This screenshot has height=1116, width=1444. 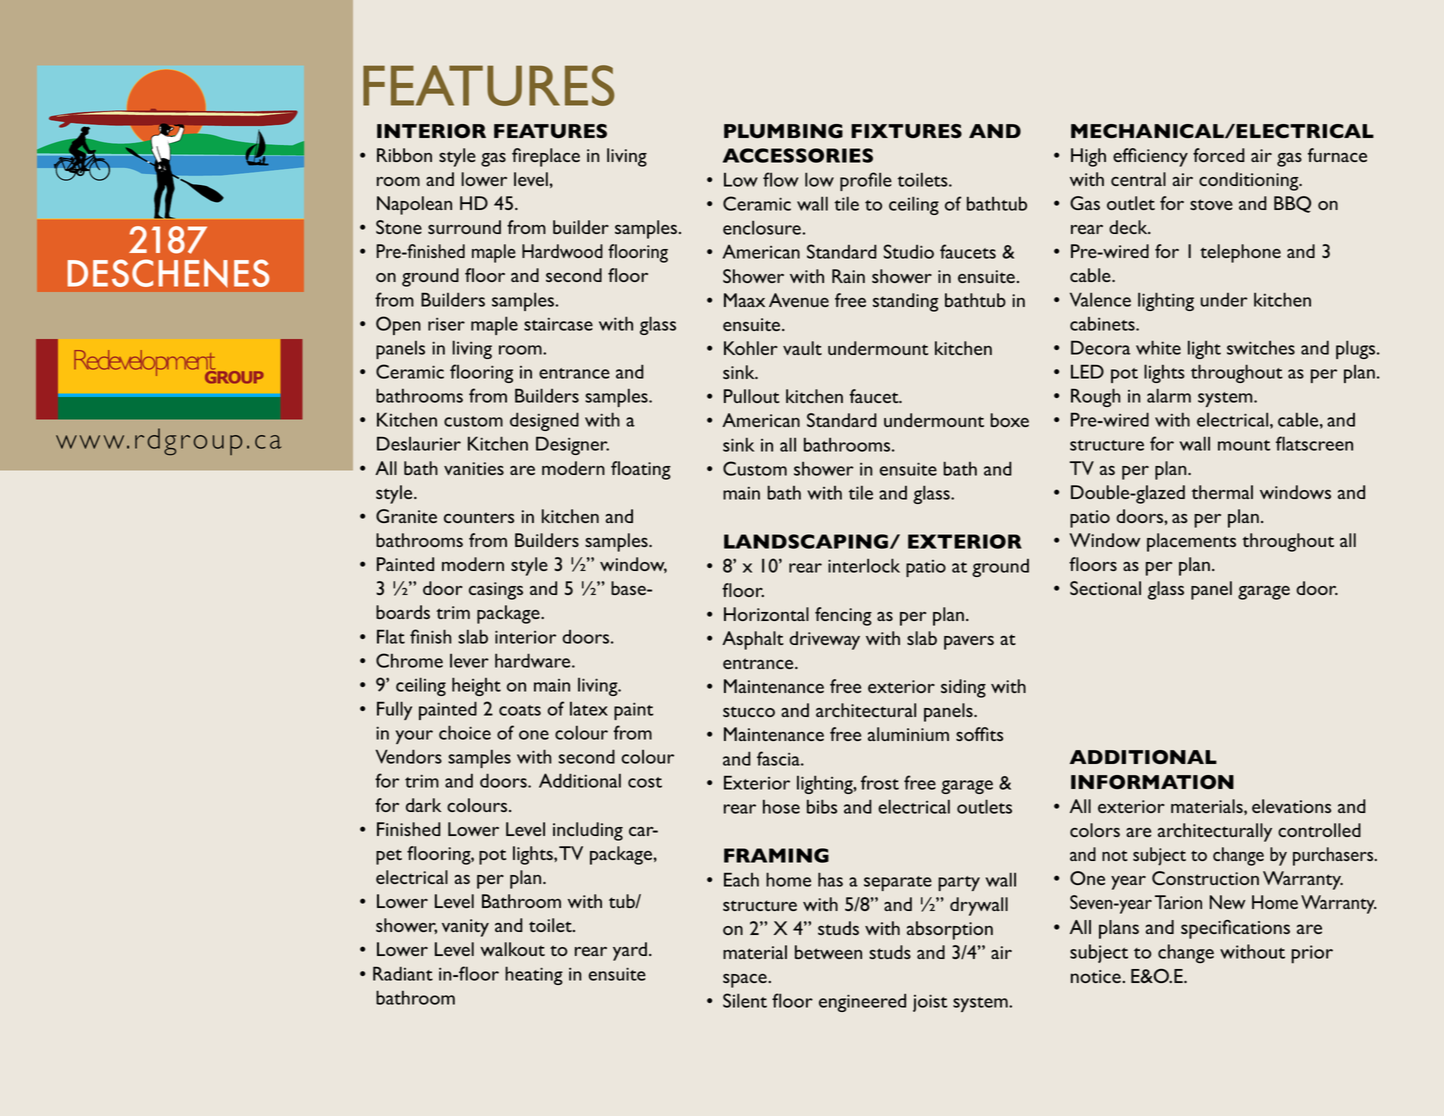 What do you see at coordinates (1191, 542) in the screenshot?
I see `placements` at bounding box center [1191, 542].
